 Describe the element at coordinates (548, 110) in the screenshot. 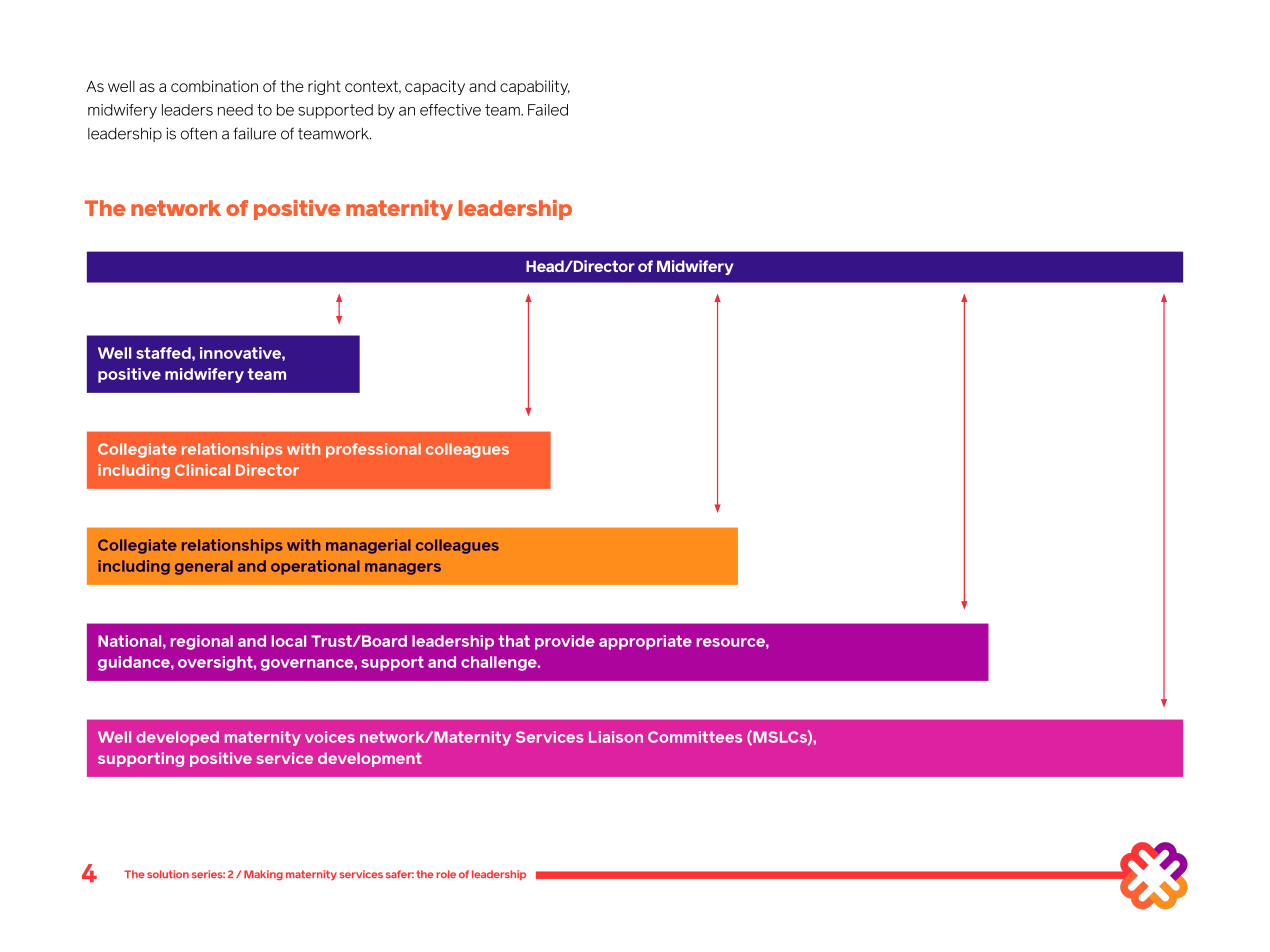

I see `Failed` at that location.
